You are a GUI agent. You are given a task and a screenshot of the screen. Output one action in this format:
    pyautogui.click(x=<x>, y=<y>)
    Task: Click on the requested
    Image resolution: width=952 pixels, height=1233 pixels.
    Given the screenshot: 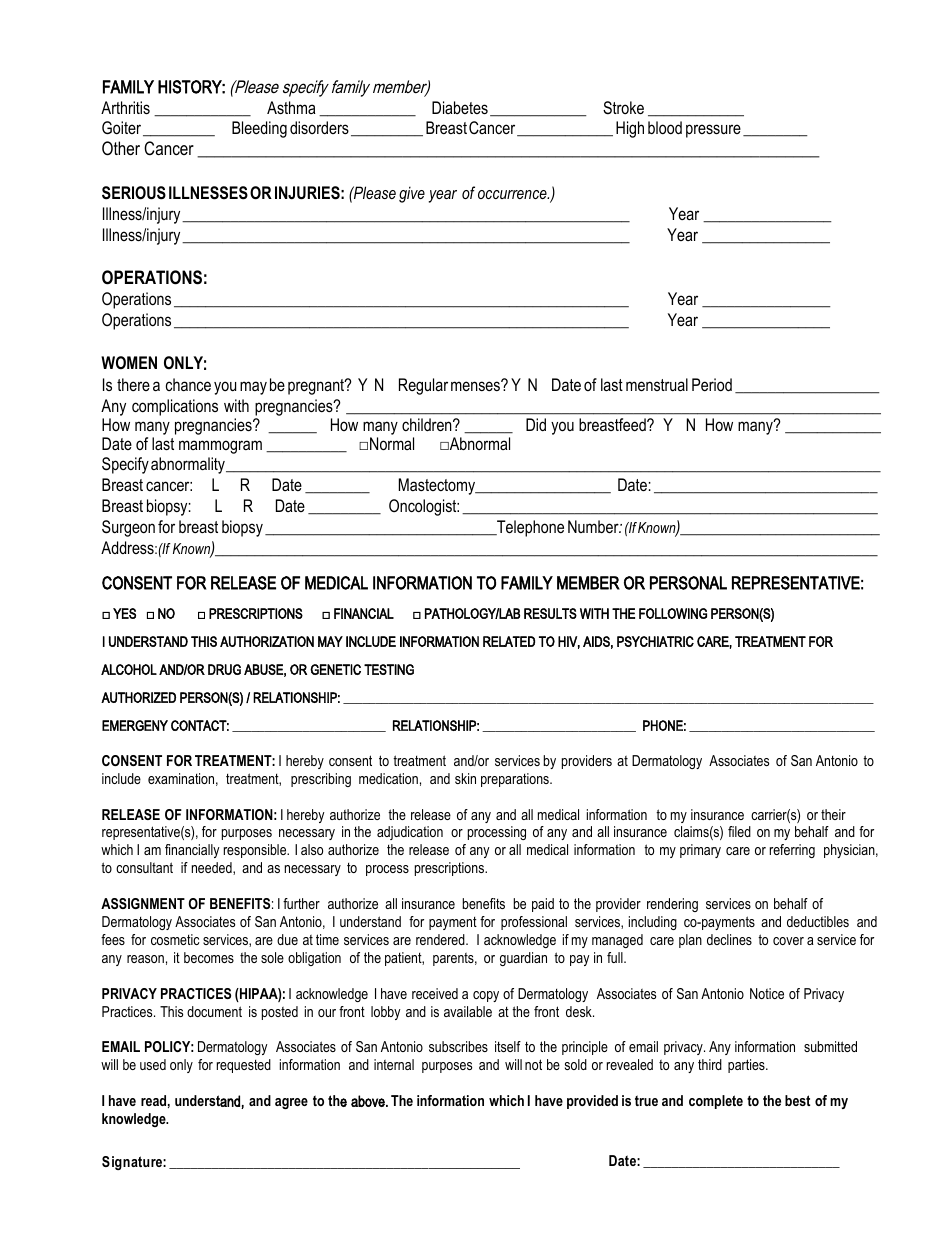 What is the action you would take?
    pyautogui.click(x=244, y=1066)
